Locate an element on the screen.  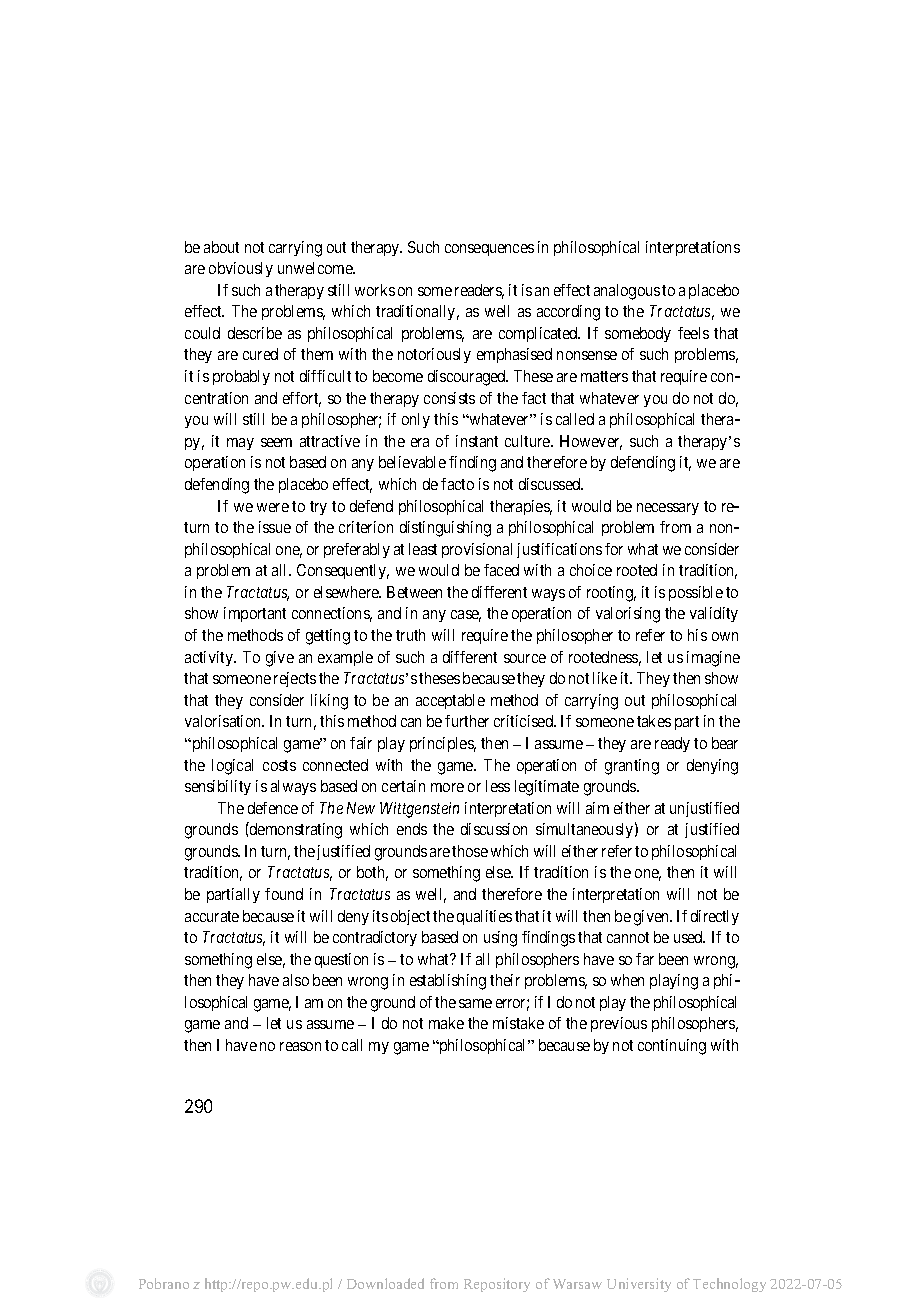
obviously is located at coordinates (241, 269).
